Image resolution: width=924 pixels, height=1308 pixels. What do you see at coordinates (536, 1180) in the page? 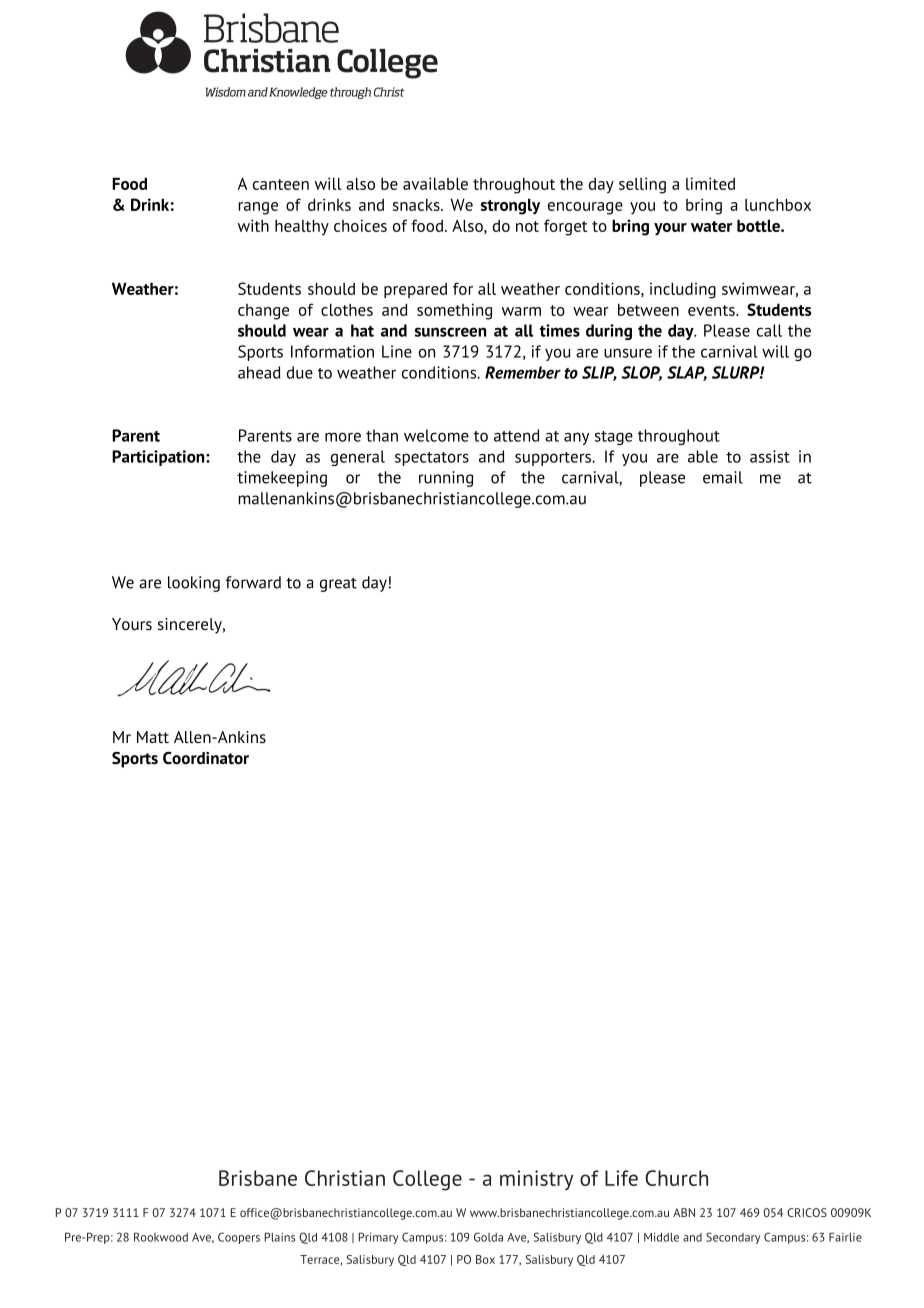
I see `ministry` at bounding box center [536, 1180].
